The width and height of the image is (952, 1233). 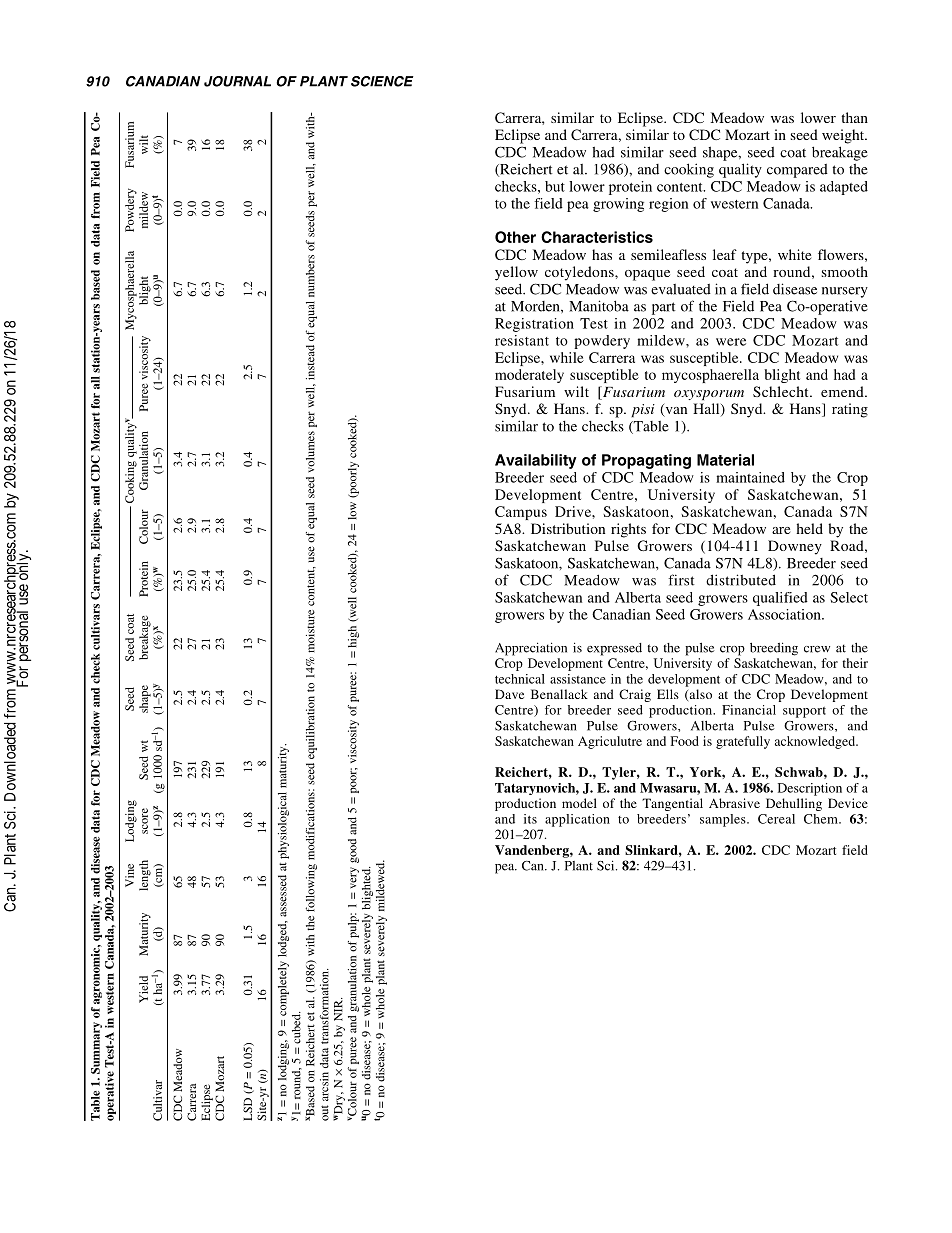 I want to click on Appreciation, so click(x=531, y=649).
